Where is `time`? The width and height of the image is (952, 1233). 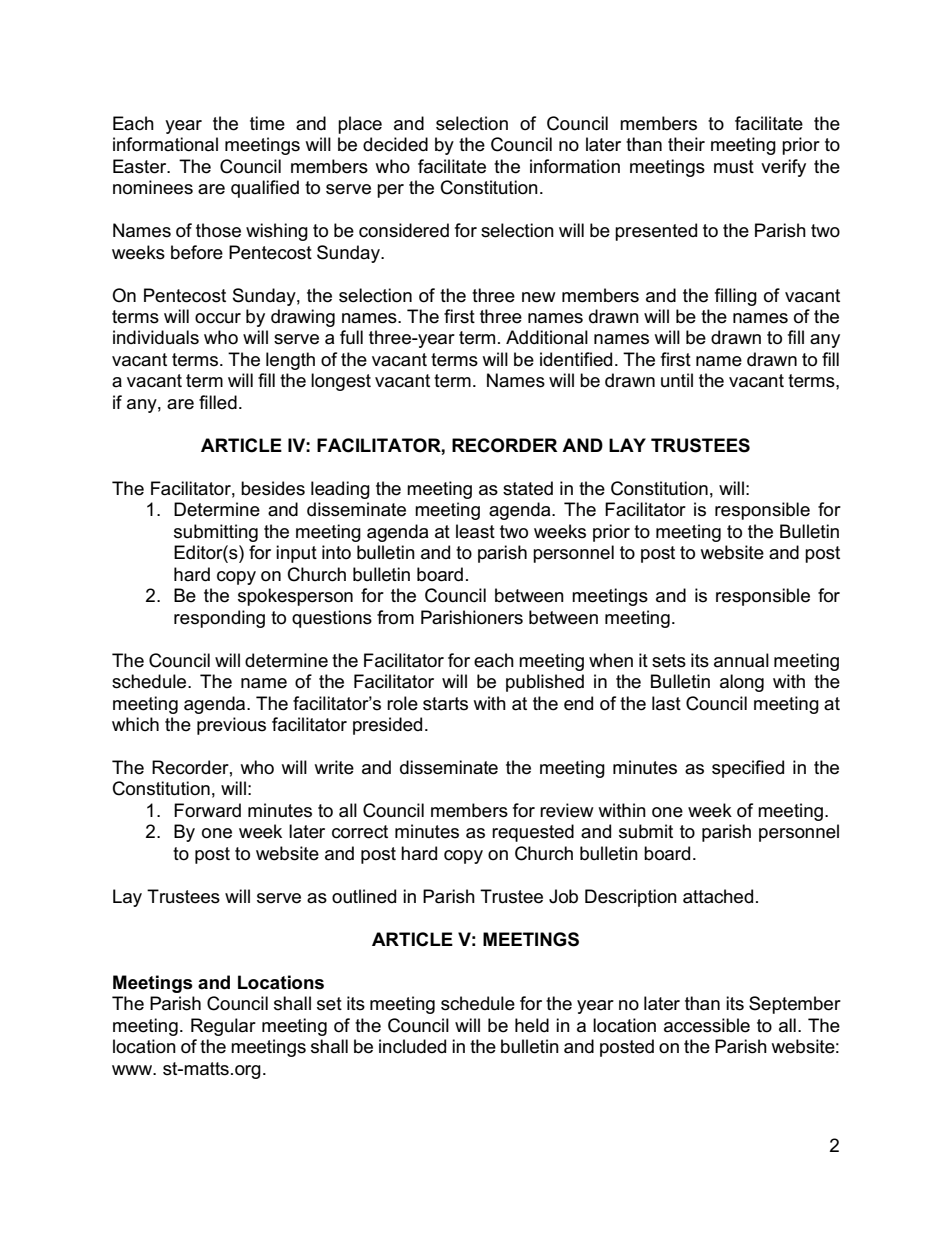 time is located at coordinates (267, 123).
